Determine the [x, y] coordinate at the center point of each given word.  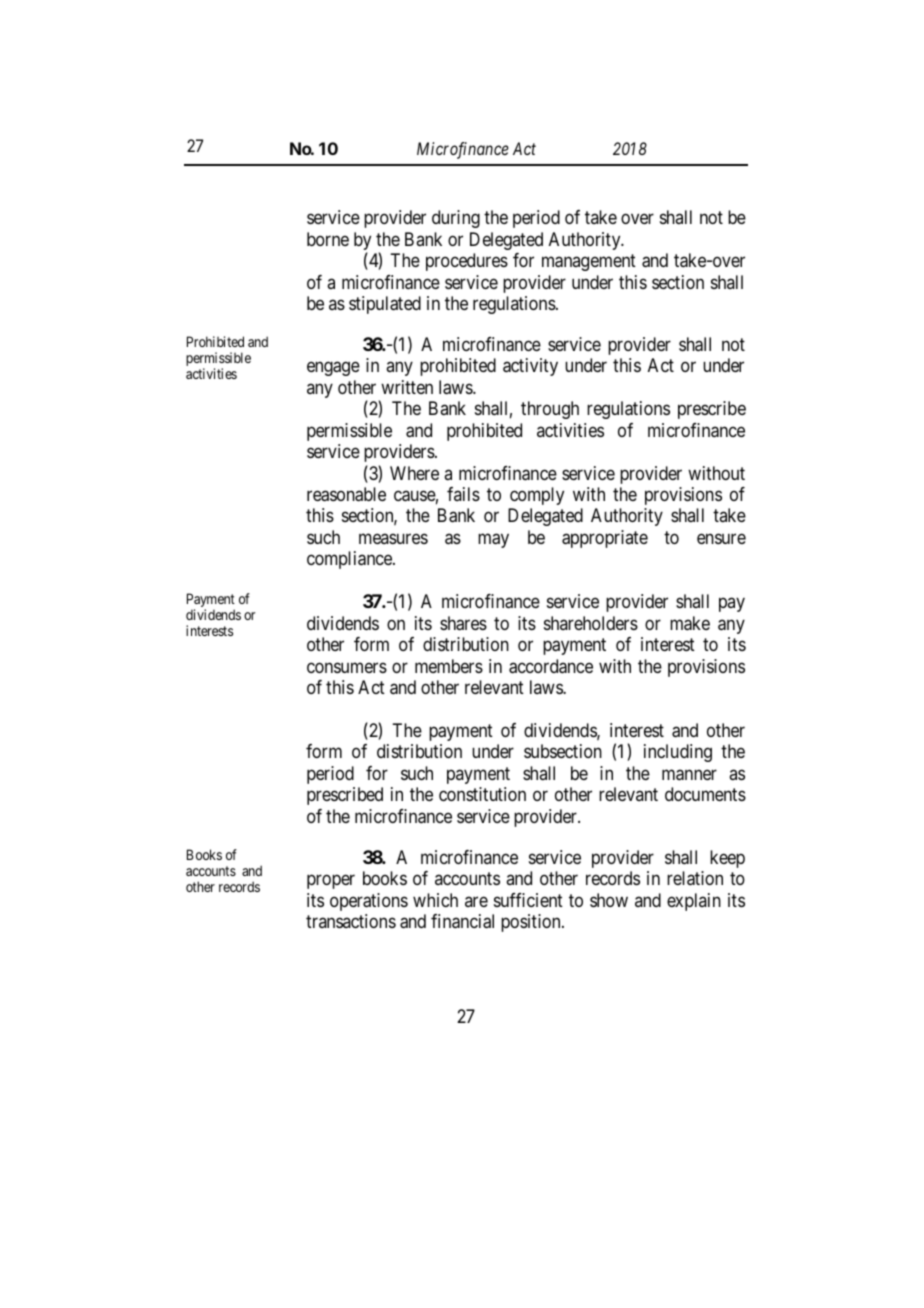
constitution [482, 794]
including [678, 753]
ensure [721, 538]
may [493, 540]
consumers [347, 667]
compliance [350, 560]
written [407, 387]
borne [328, 239]
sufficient [528, 900]
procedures [467, 262]
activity [530, 367]
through [550, 410]
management [589, 262]
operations [369, 902]
